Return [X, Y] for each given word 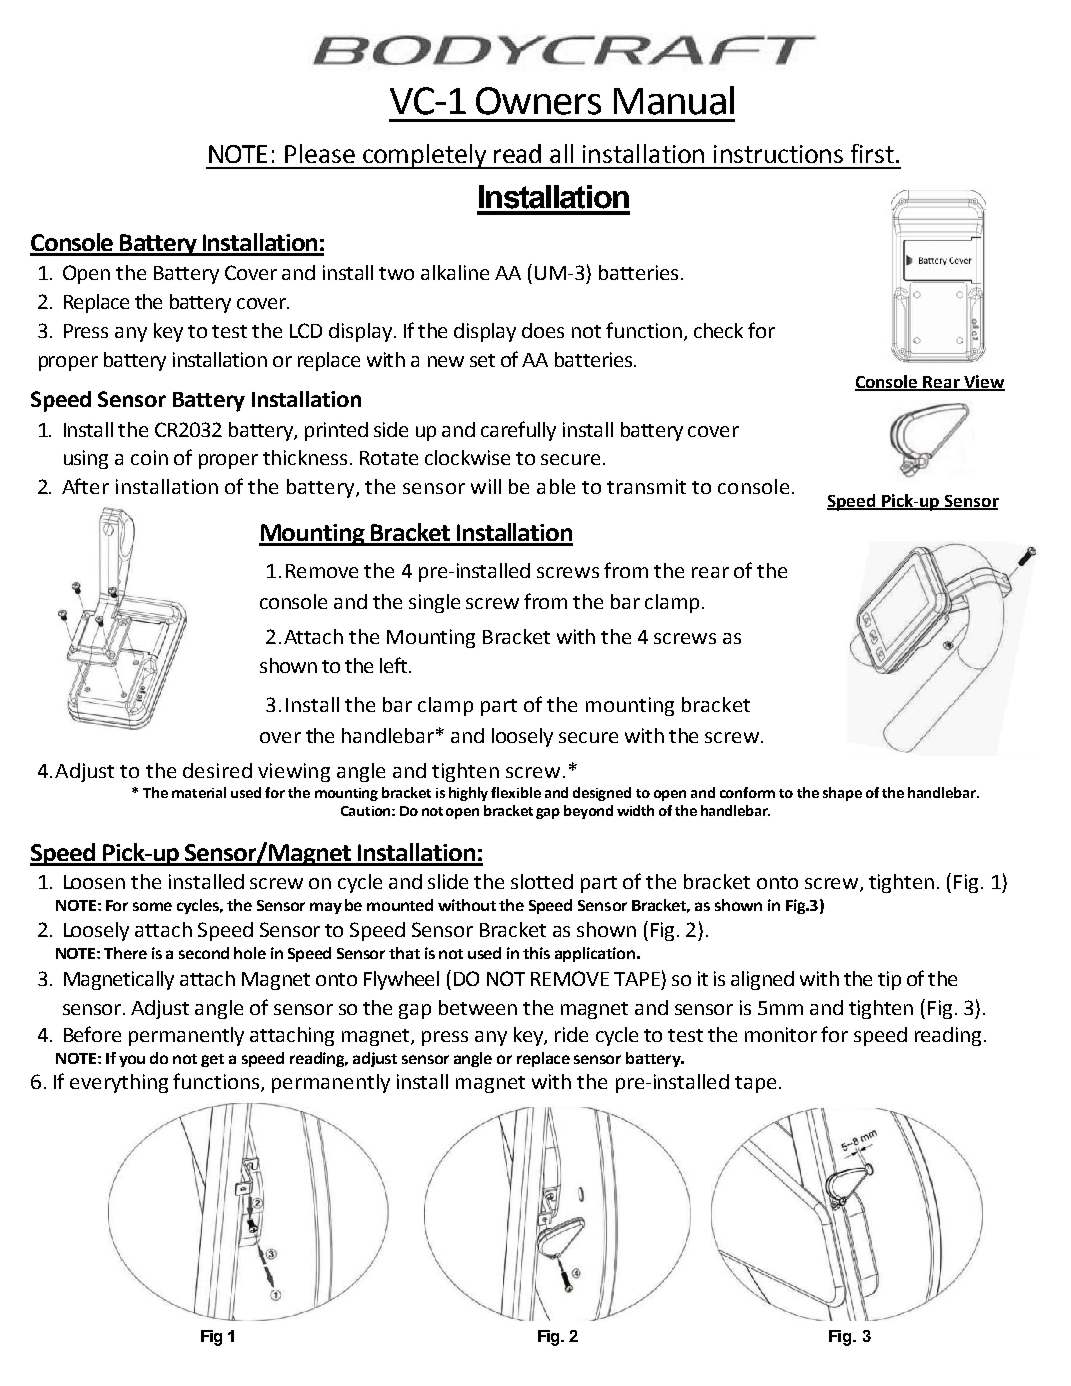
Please [320, 153]
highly [468, 794]
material [199, 792]
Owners [538, 101]
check [718, 330]
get [212, 1060]
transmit [646, 486]
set [482, 360]
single [434, 603]
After [85, 486]
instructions [778, 154]
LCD [306, 330]
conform [747, 792]
